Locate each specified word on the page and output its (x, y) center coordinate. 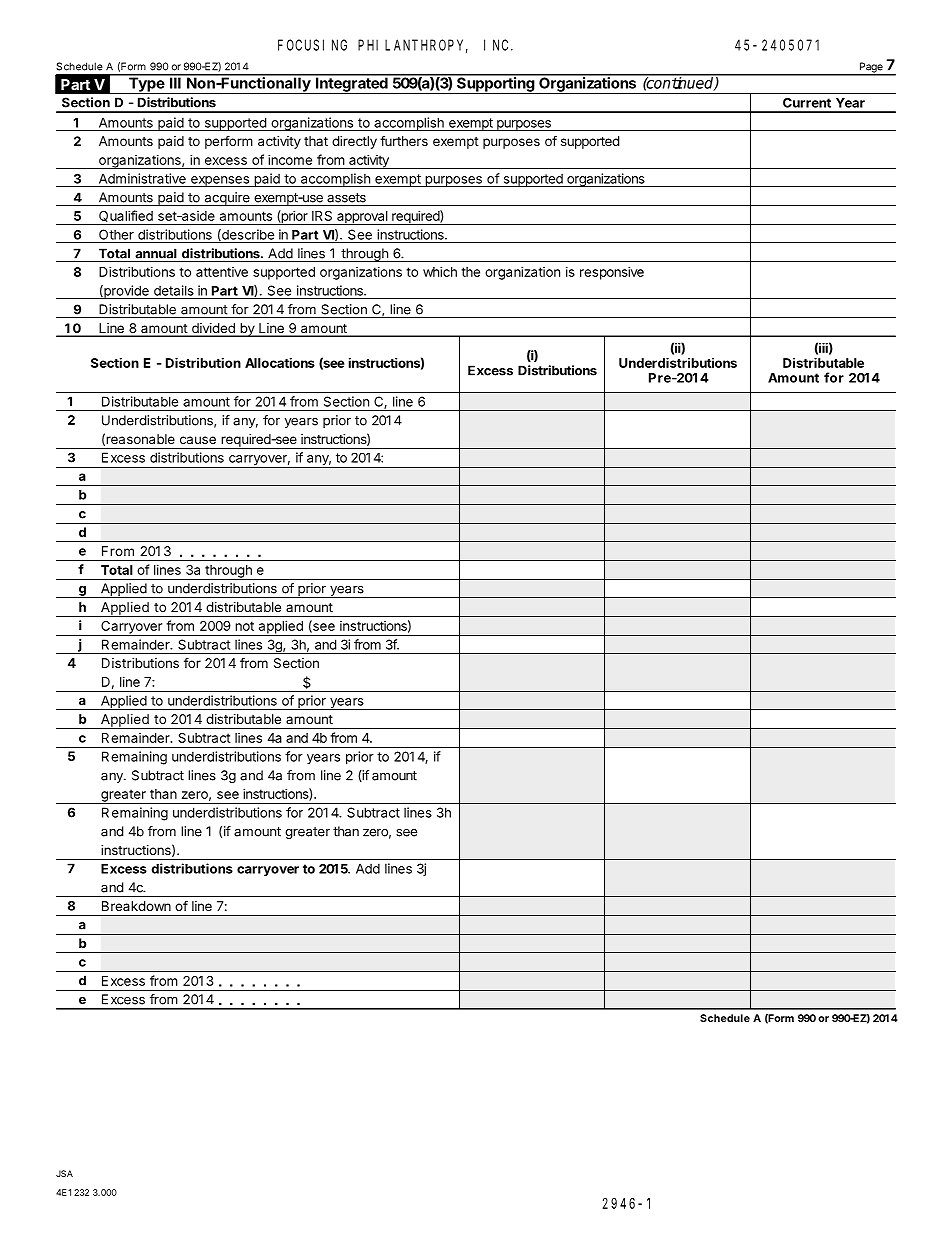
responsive (612, 273)
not (244, 626)
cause (198, 440)
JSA (64, 1173)
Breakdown (136, 906)
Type (146, 84)
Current (807, 103)
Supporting (495, 84)
